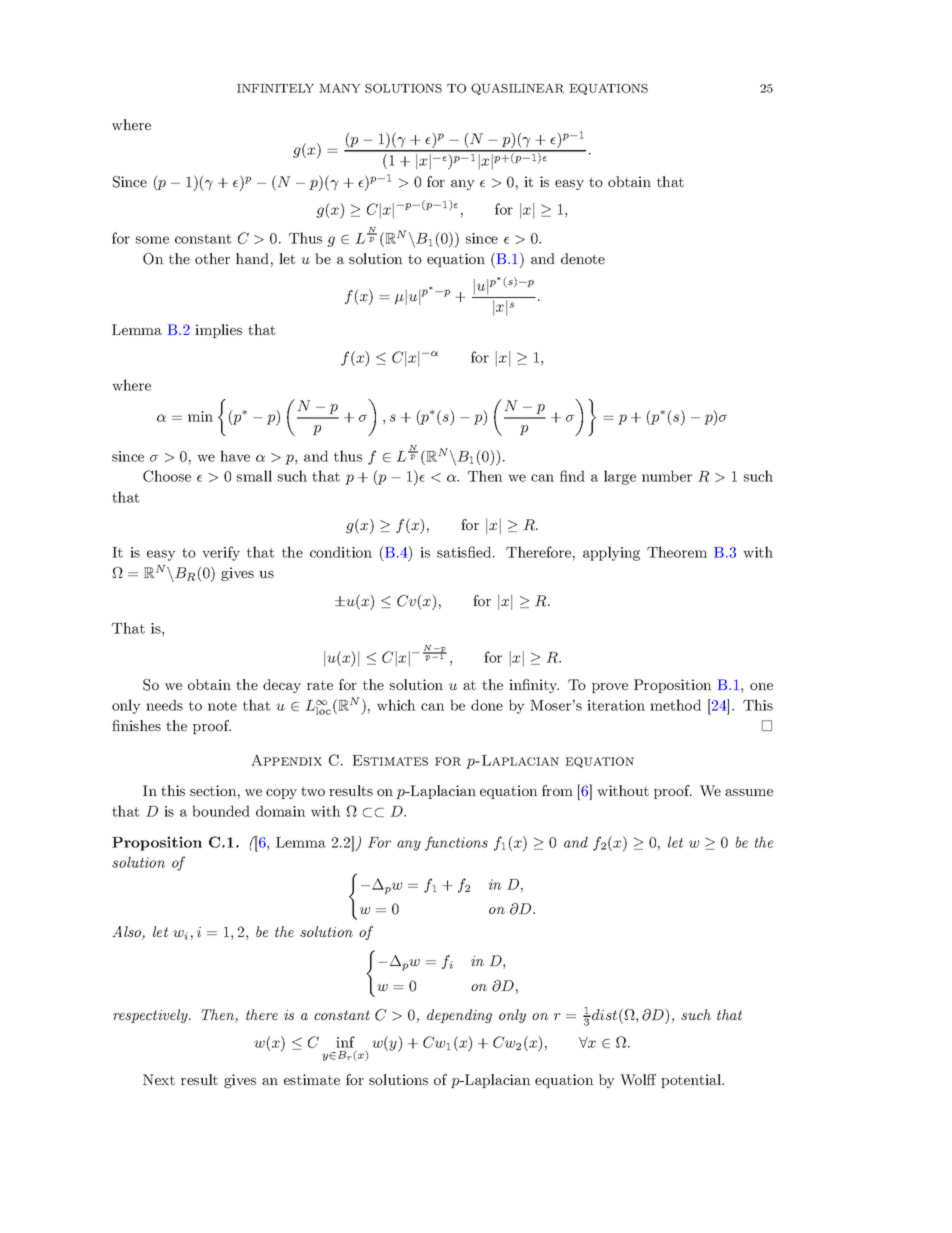  Describe the element at coordinates (218, 331) in the page. I see `implies` at that location.
